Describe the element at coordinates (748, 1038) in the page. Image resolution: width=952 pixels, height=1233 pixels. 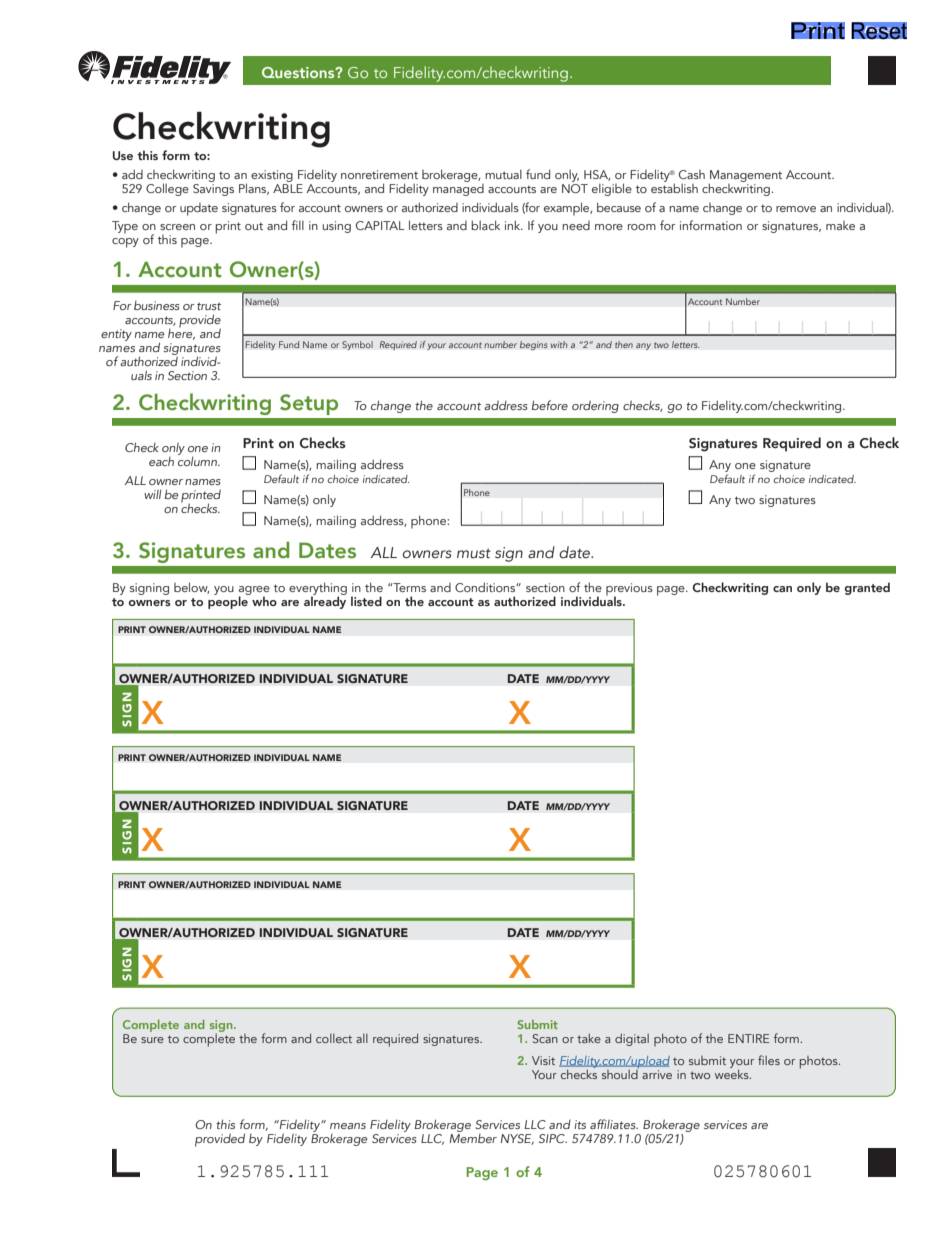
I see `ENTIRE` at that location.
